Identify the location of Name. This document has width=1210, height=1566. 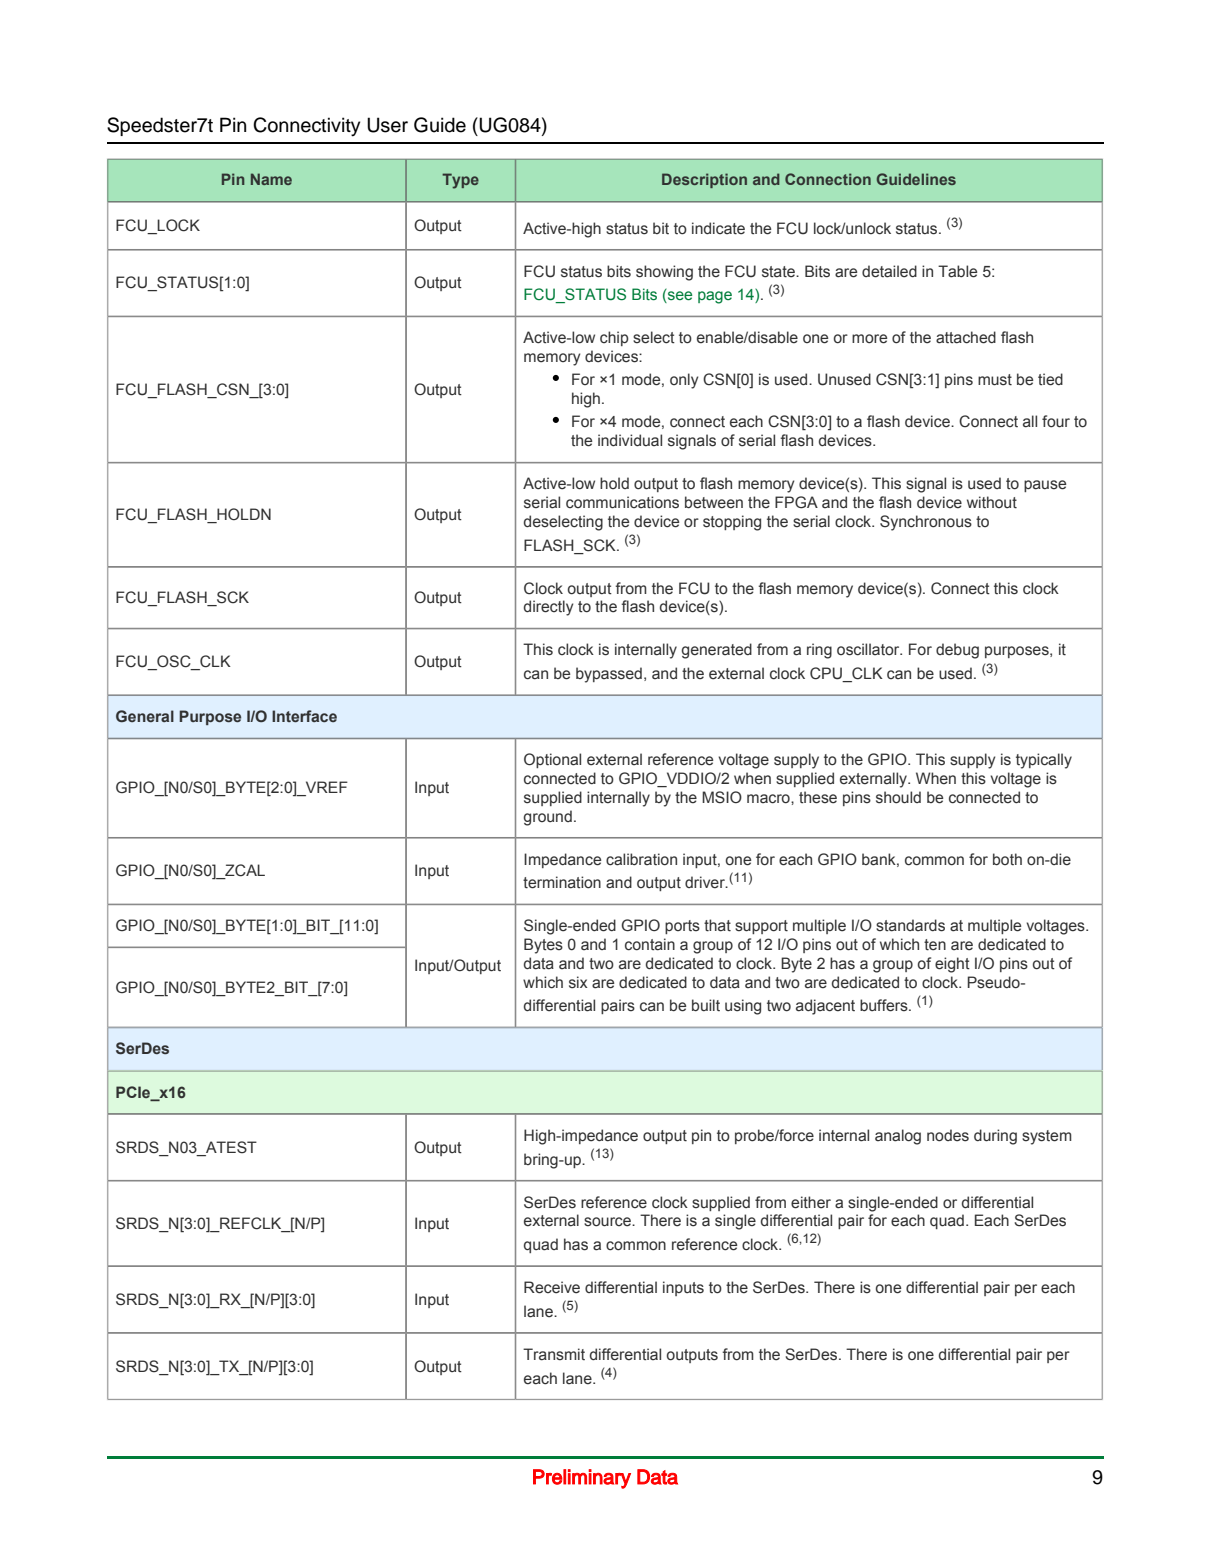
(271, 179).
